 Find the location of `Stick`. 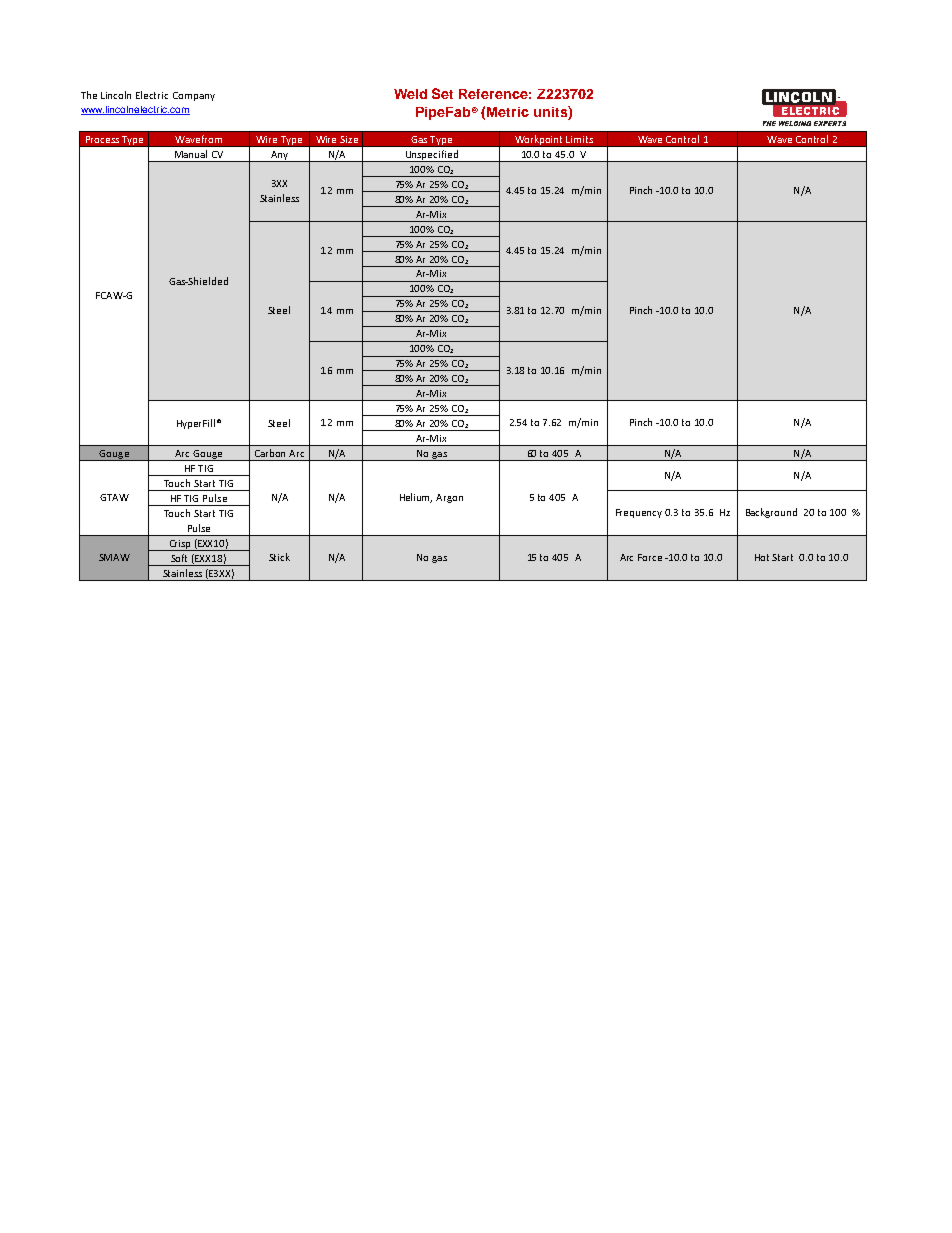

Stick is located at coordinates (279, 557).
